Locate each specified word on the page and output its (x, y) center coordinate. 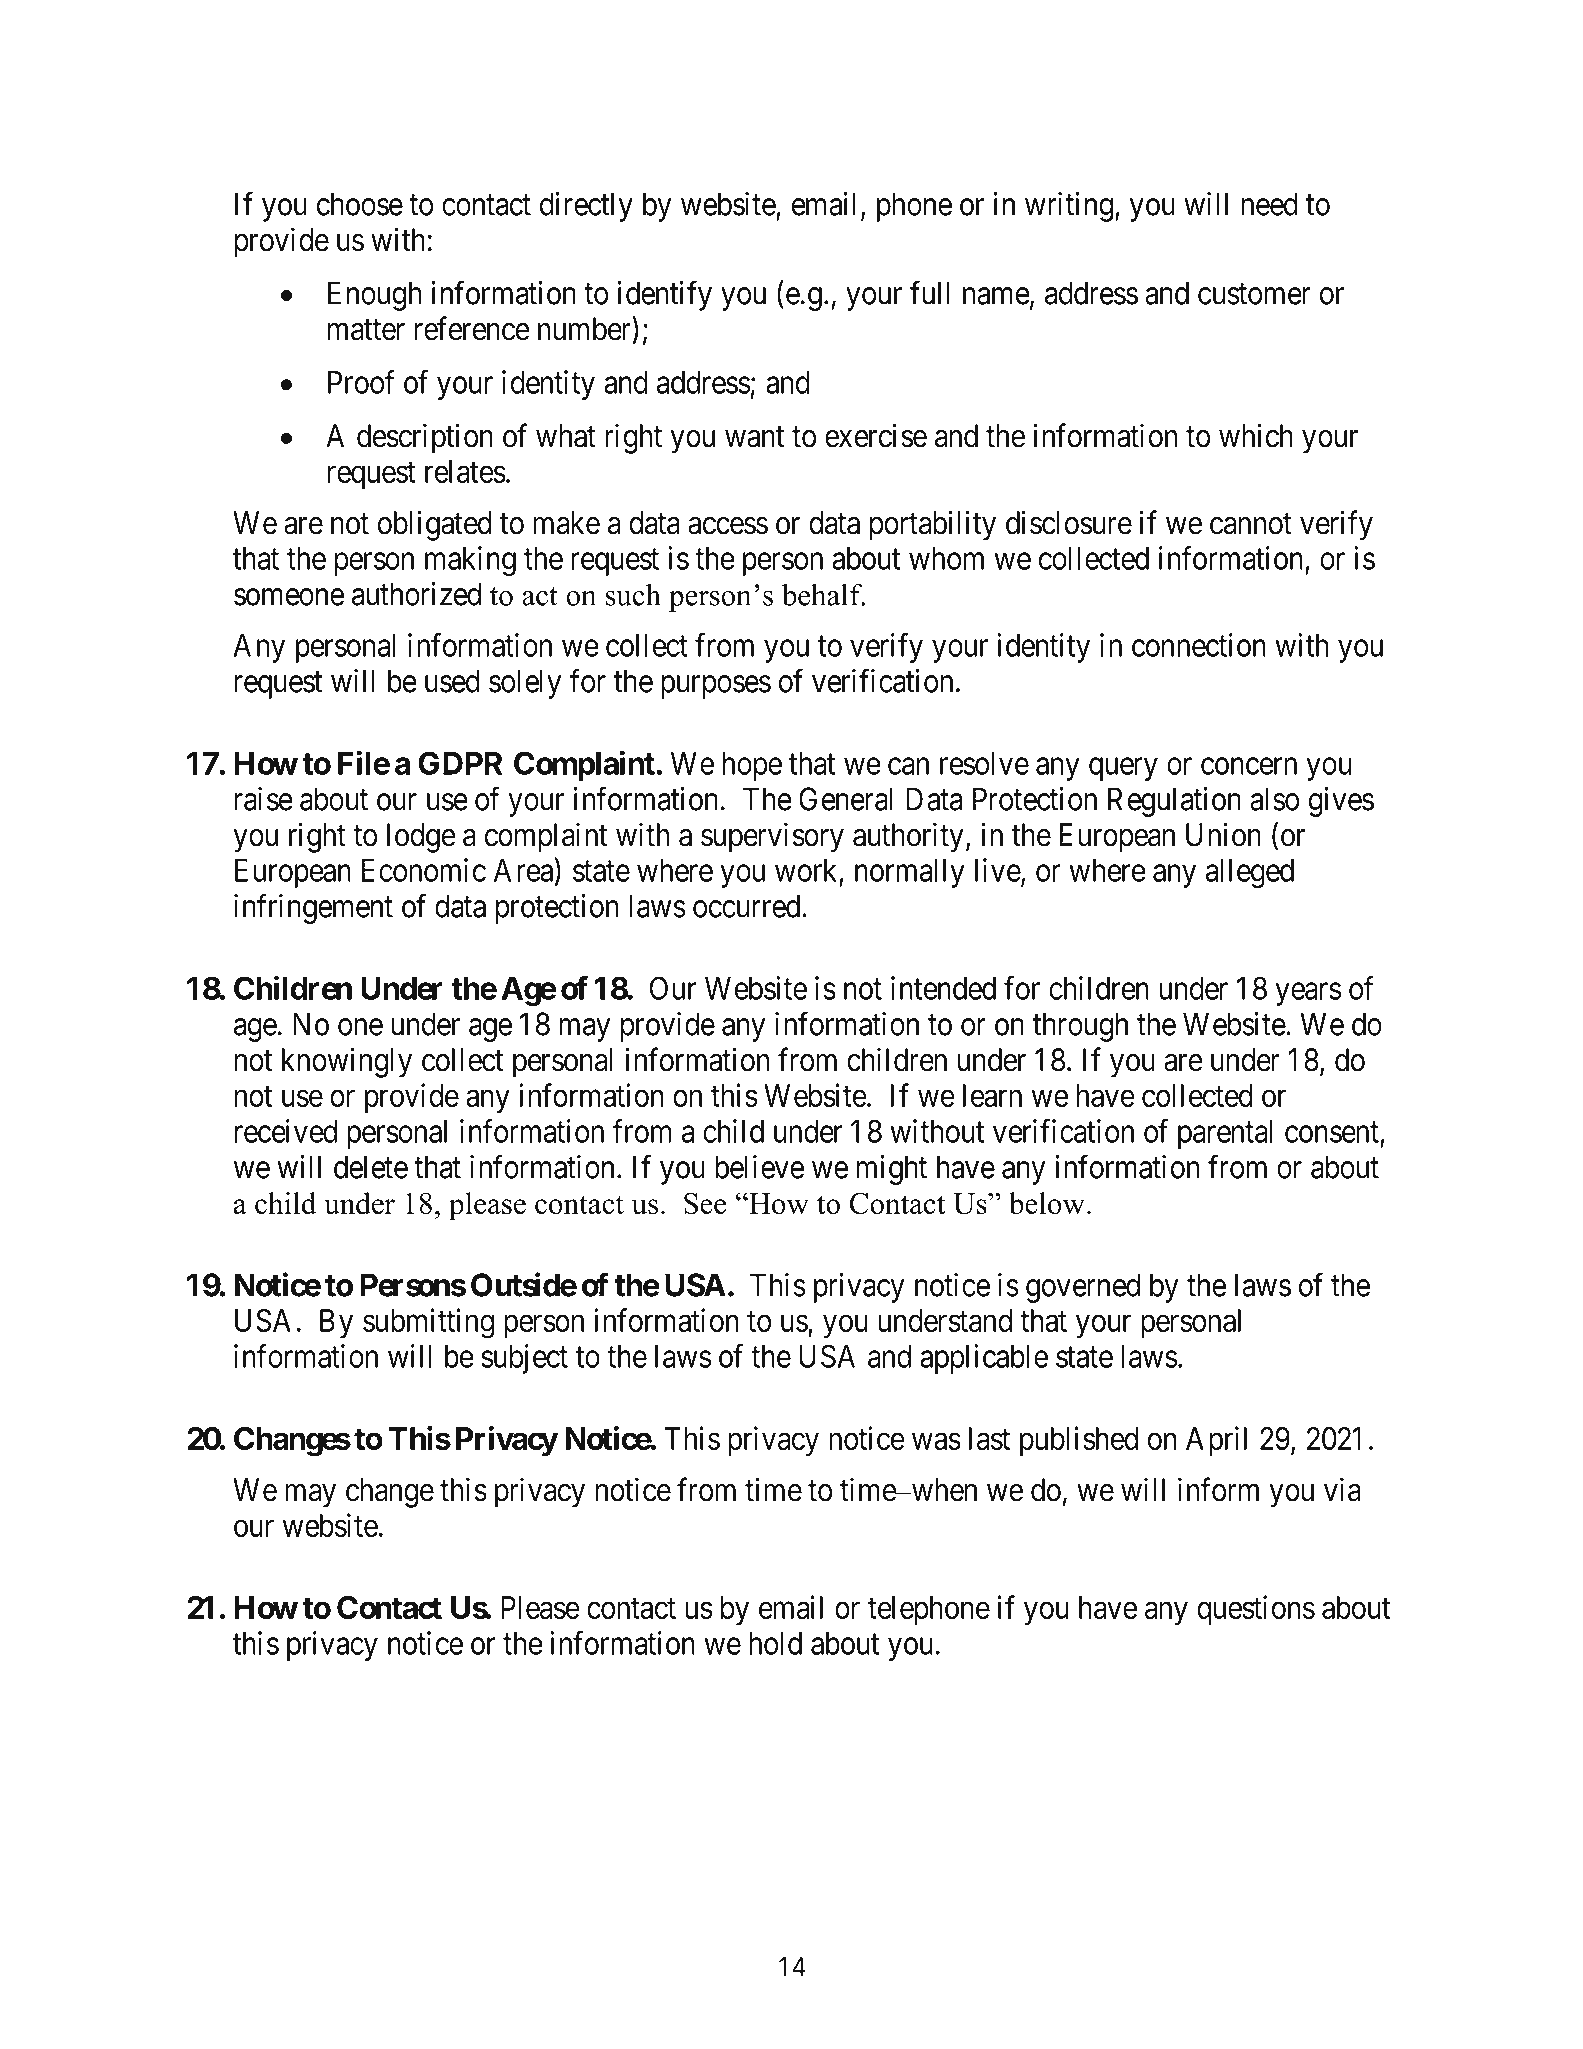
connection (1199, 645)
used (452, 681)
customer (1254, 294)
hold (775, 1643)
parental (1225, 1134)
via (1342, 1489)
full (929, 293)
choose (360, 204)
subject (524, 1359)
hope (752, 766)
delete (371, 1167)
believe (759, 1167)
